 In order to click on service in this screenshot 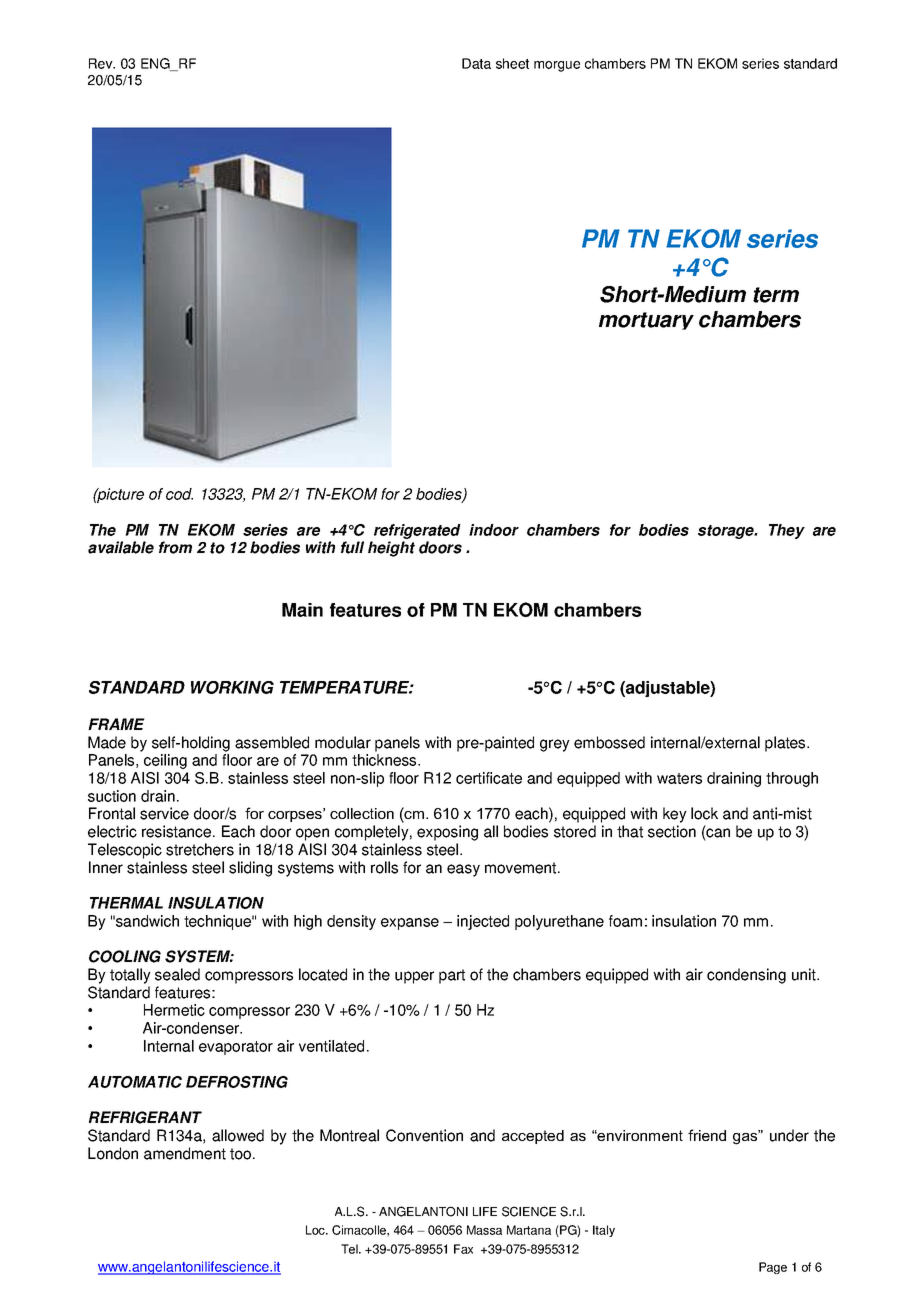, I will do `click(164, 813)`.
